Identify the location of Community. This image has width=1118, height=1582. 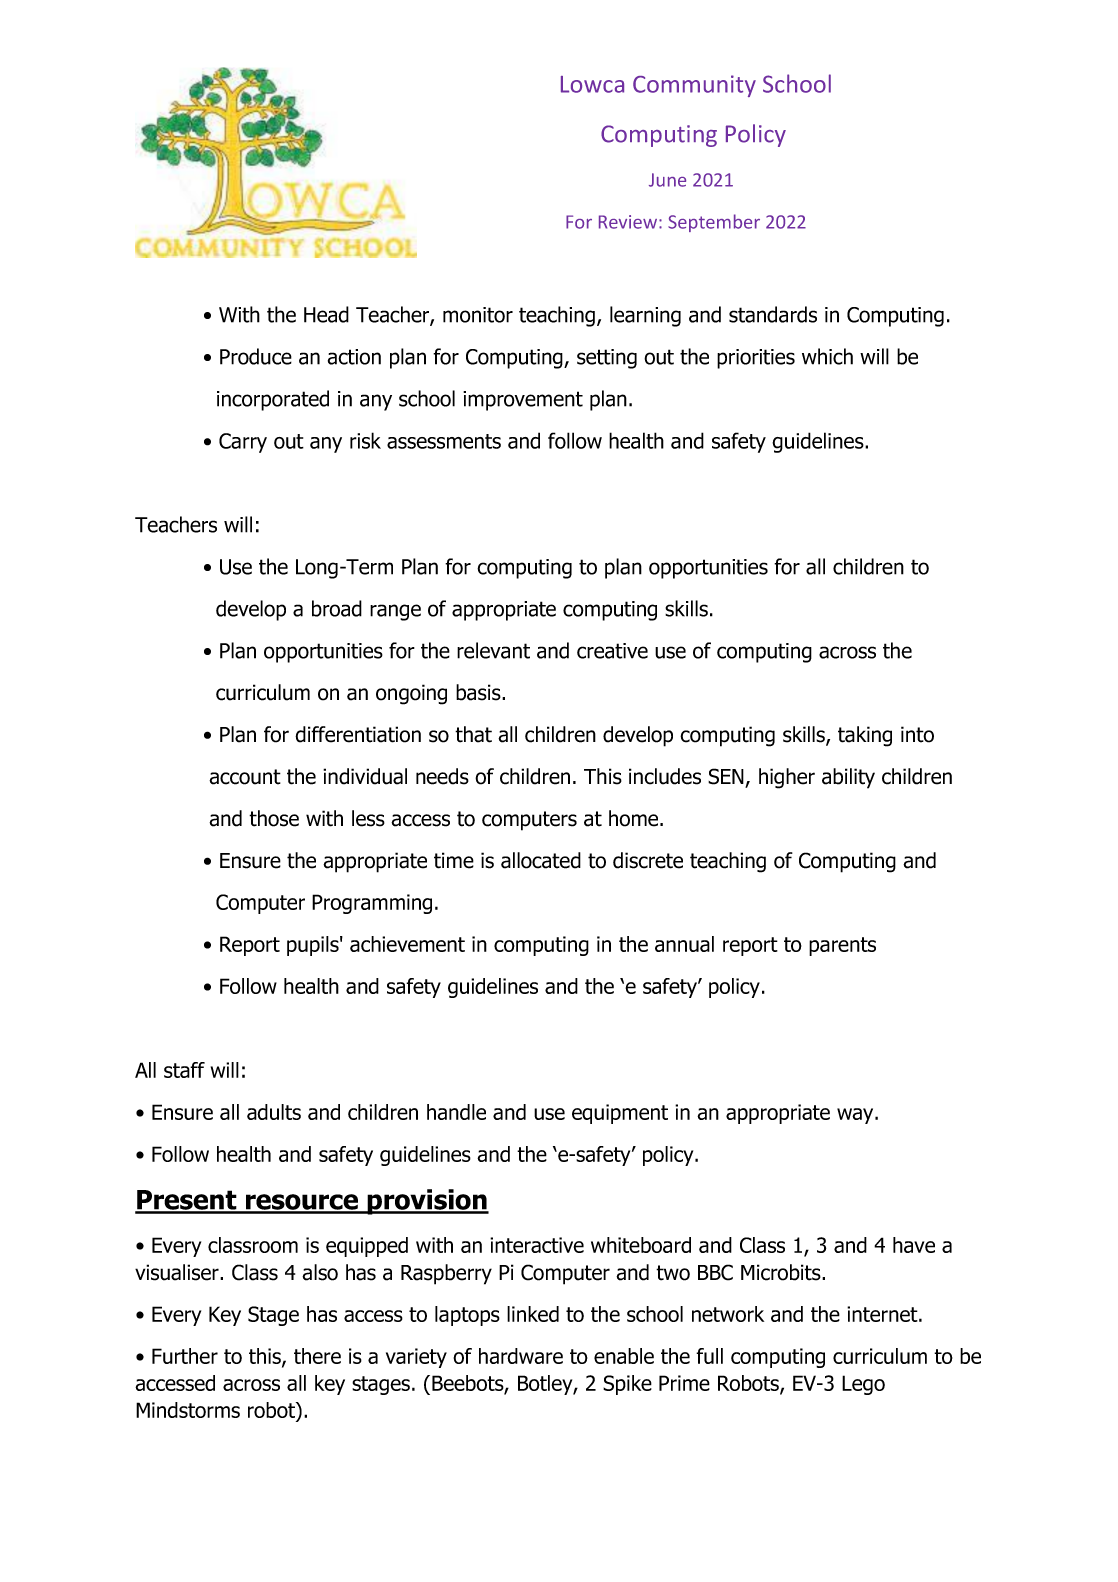
(694, 86).
